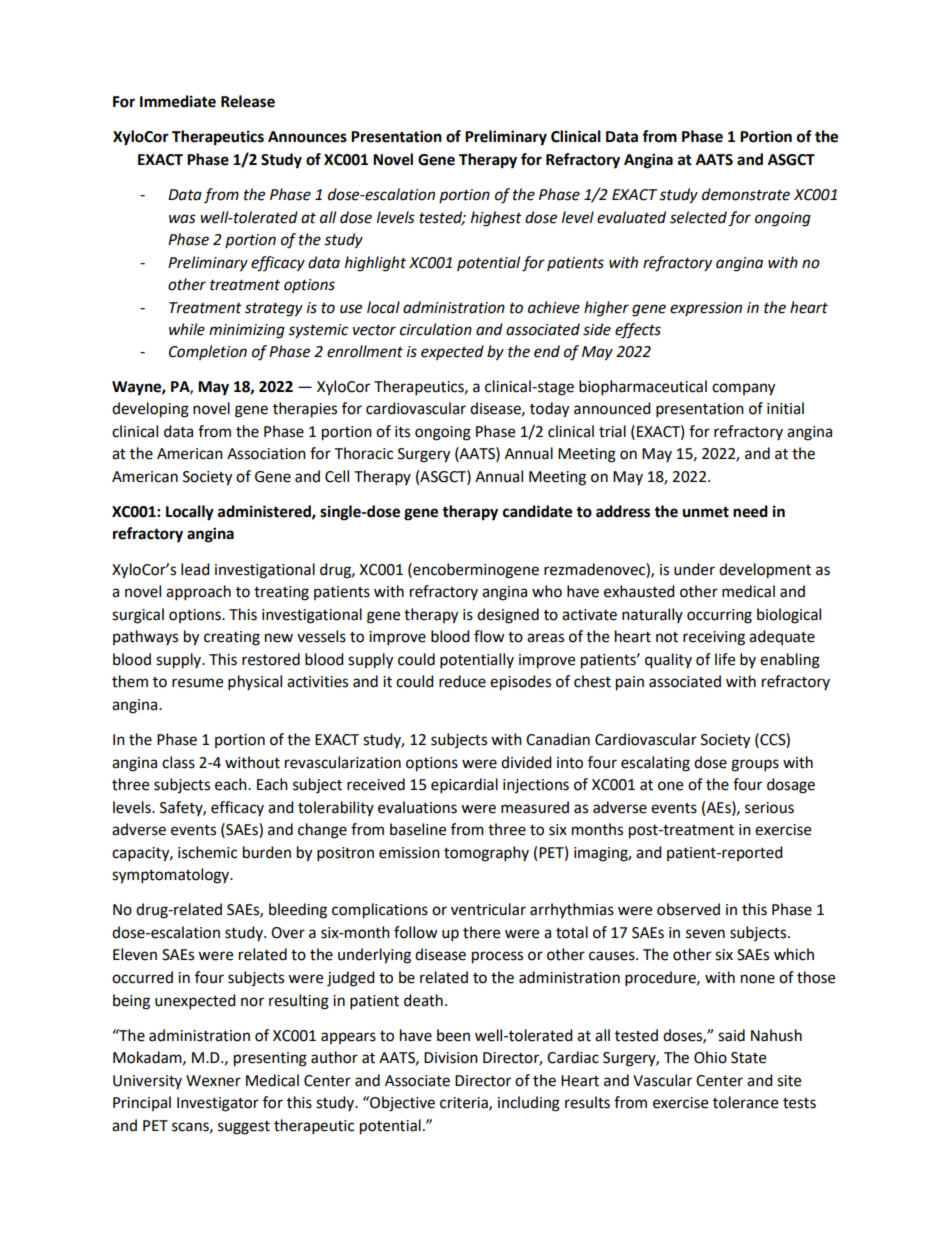  Describe the element at coordinates (218, 1104) in the page. I see `Investigator` at that location.
